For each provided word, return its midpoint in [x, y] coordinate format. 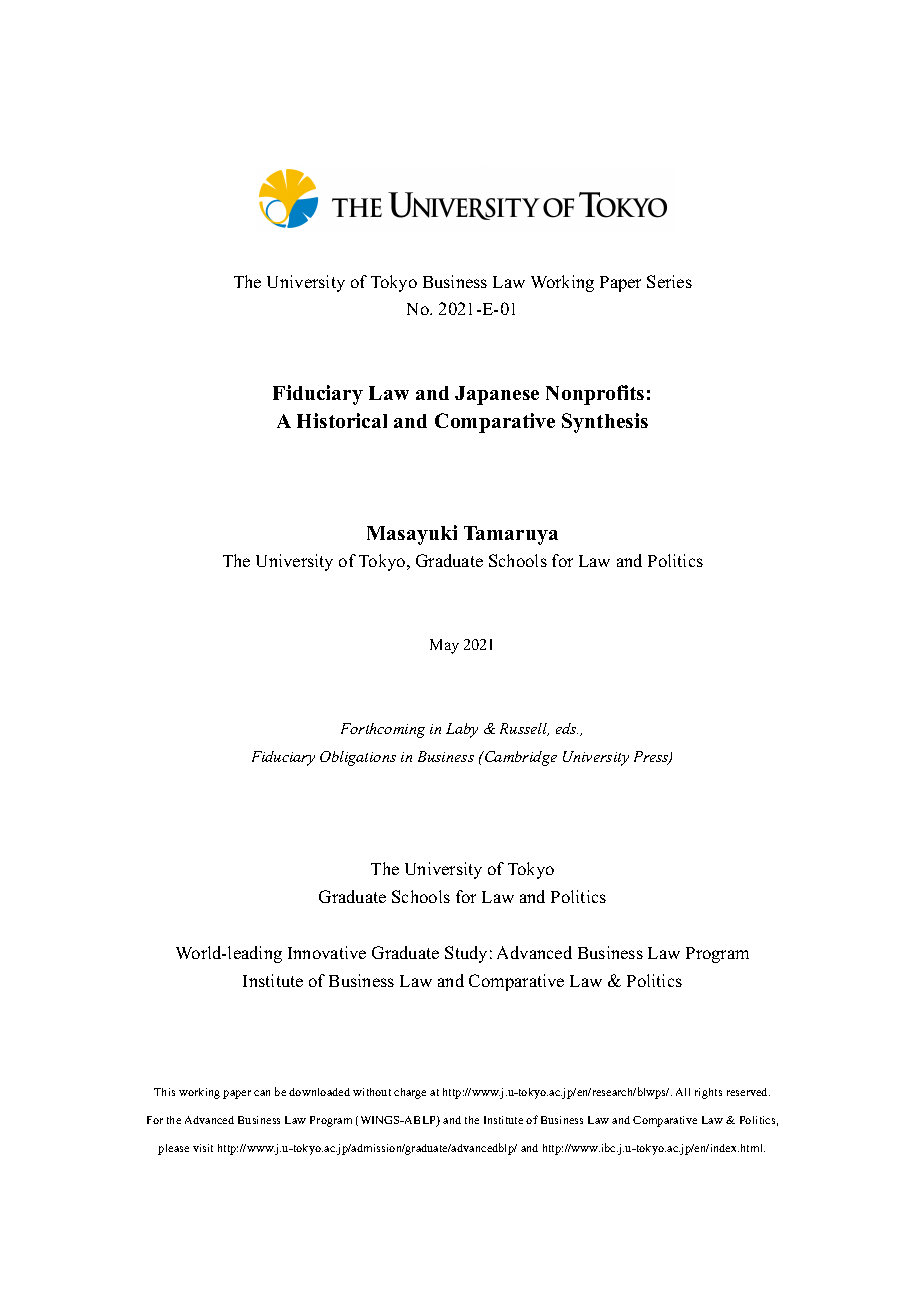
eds [567, 728]
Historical [342, 420]
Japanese [497, 395]
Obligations [358, 758]
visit [203, 1148]
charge [410, 1093]
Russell [524, 729]
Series [669, 281]
